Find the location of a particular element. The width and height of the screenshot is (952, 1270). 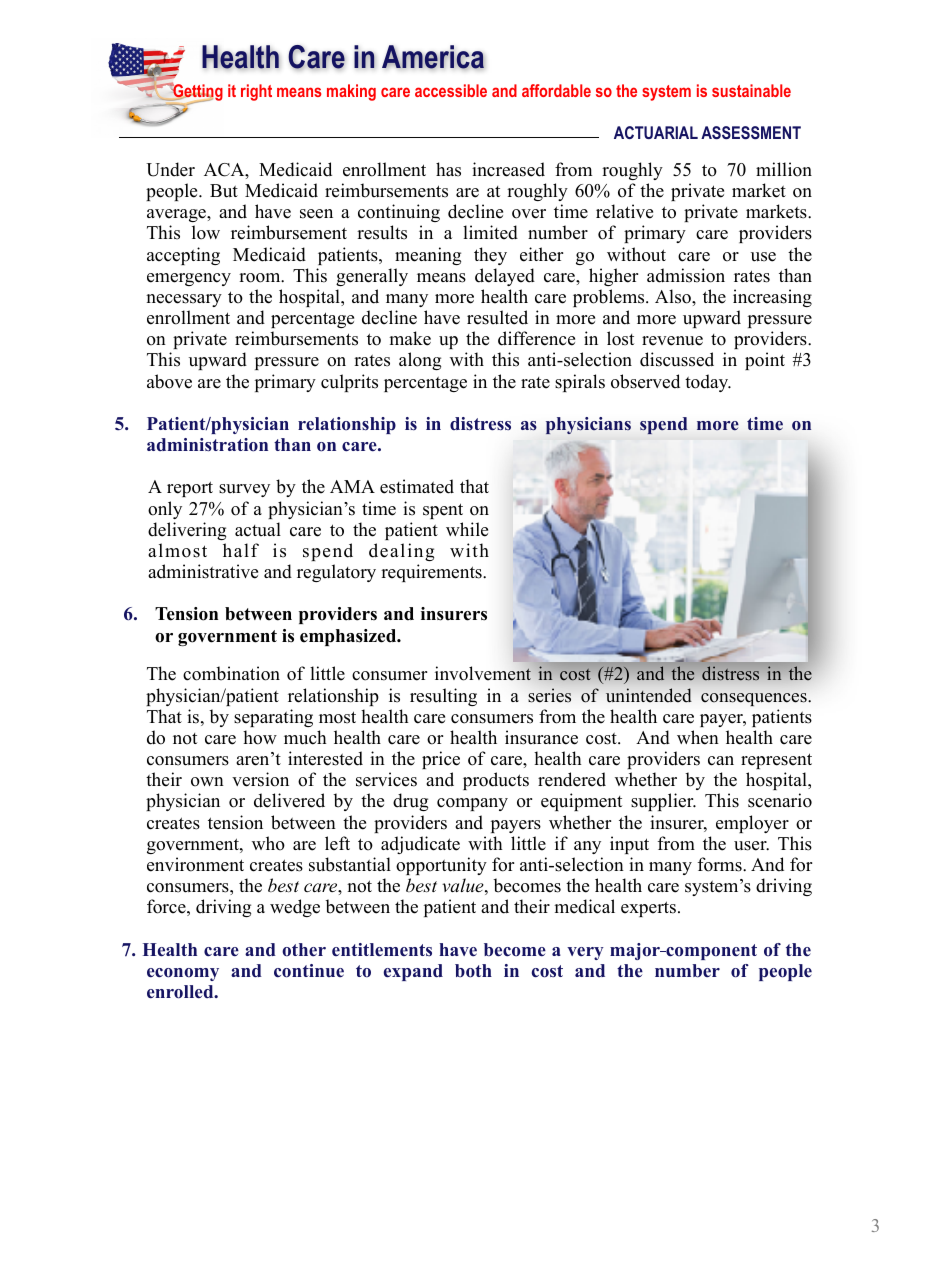

consequences is located at coordinates (755, 699).
